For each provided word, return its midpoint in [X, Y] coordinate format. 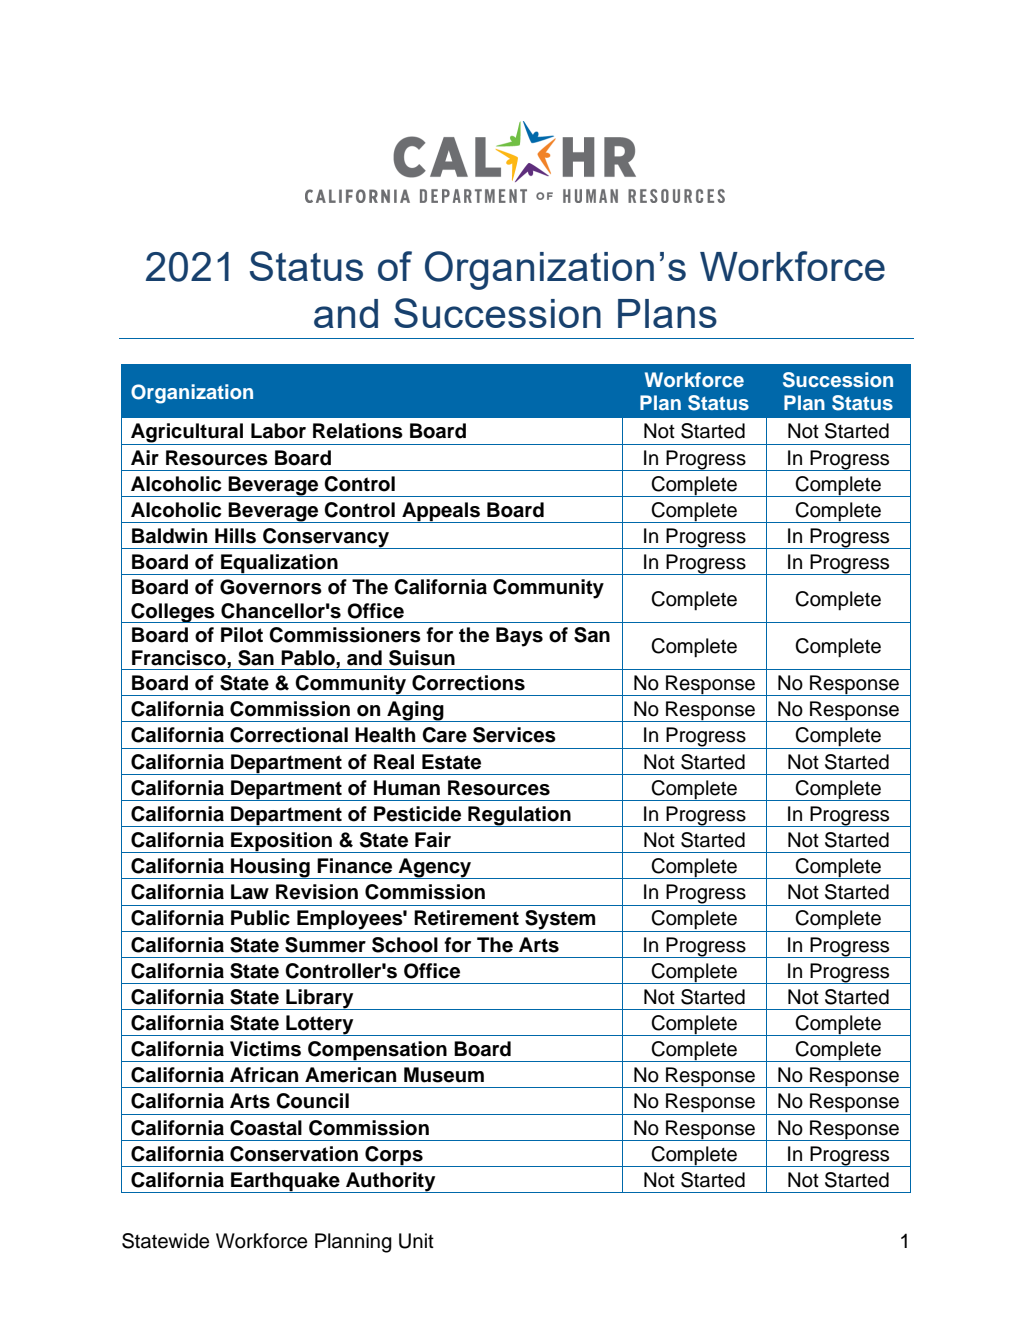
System [560, 921]
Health [385, 735]
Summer [325, 945]
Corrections [468, 683]
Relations [358, 431]
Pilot [242, 635]
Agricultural [187, 434]
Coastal [266, 1128]
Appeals [441, 512]
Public [260, 918]
